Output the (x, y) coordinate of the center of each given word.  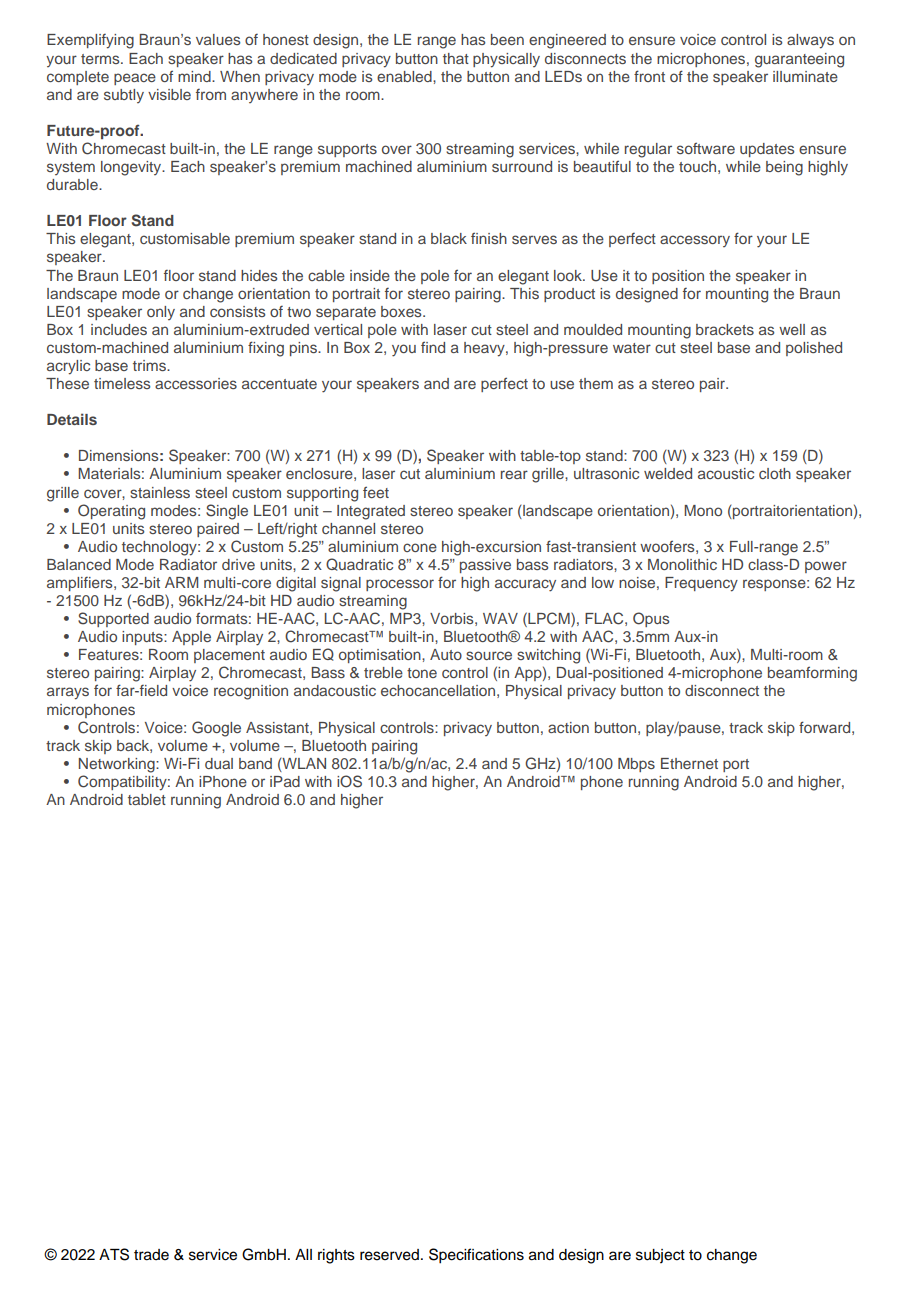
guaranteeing (799, 60)
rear (514, 474)
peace (135, 79)
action (568, 727)
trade (151, 1255)
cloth (775, 473)
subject (660, 1256)
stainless (160, 492)
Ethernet (689, 763)
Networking (118, 765)
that (456, 58)
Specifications (476, 1256)
